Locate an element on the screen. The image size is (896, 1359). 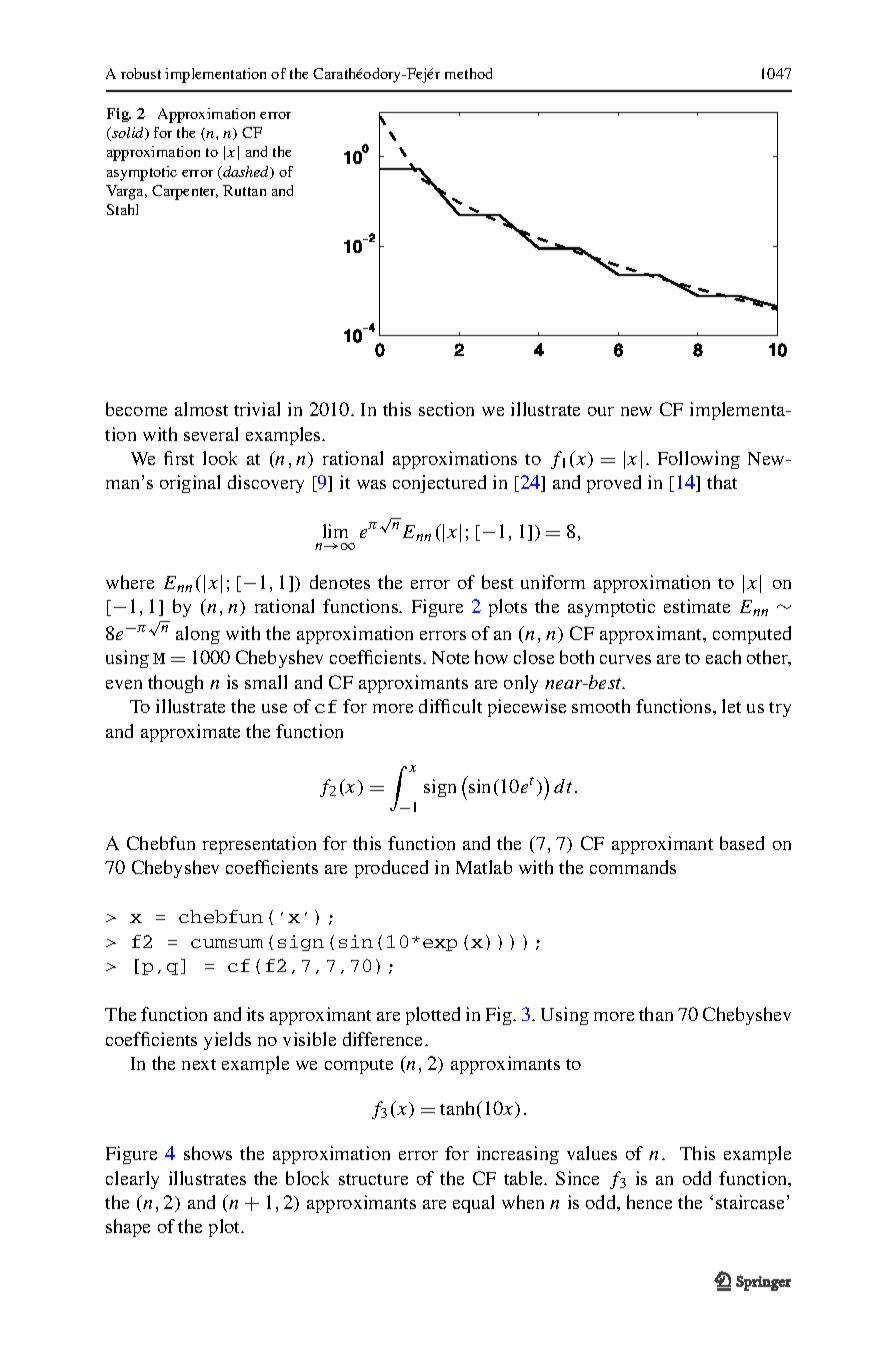
Matlab is located at coordinates (484, 867).
